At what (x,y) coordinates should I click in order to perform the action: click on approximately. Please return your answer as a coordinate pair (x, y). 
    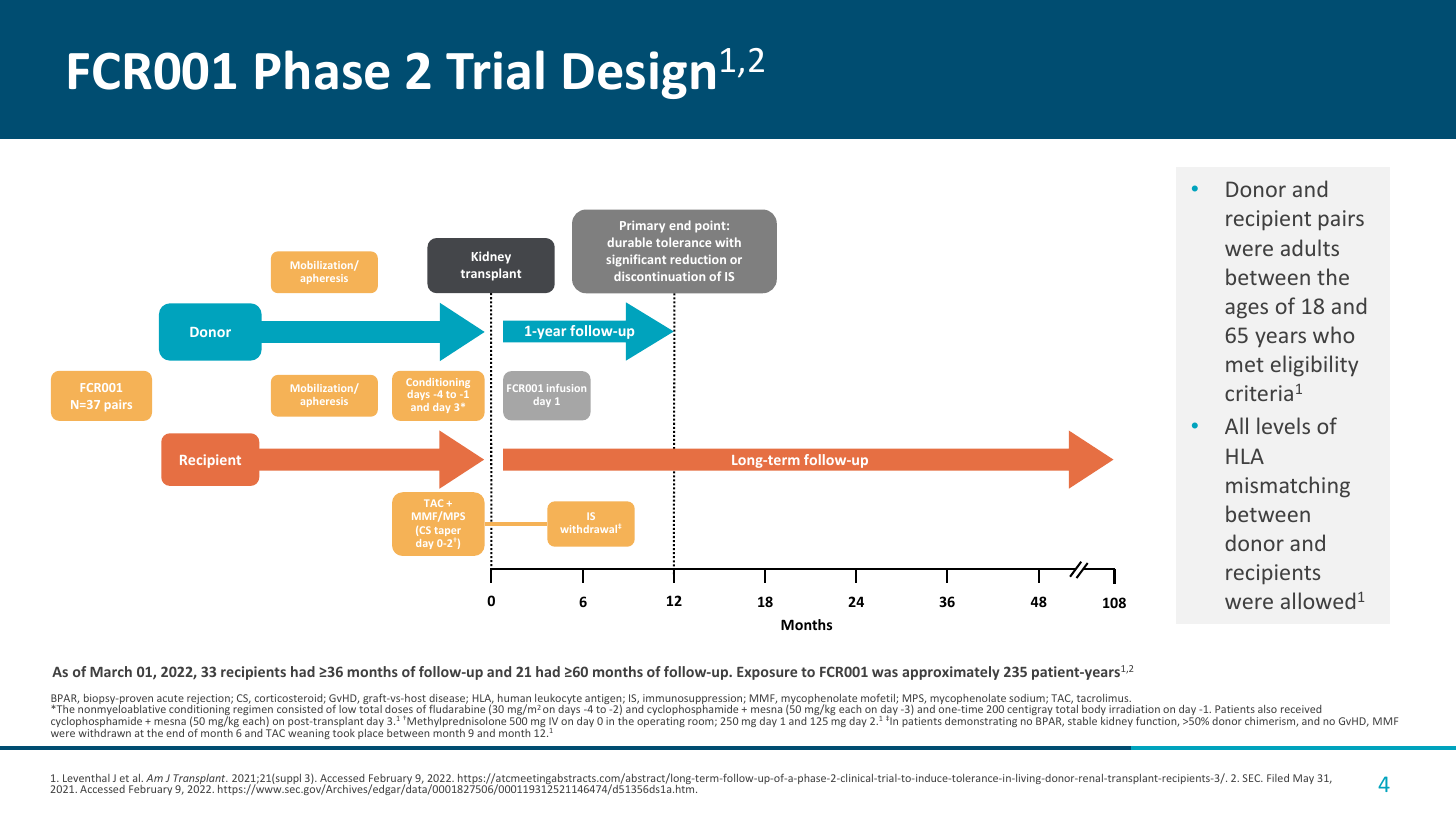
    Looking at the image, I should click on (951, 673).
